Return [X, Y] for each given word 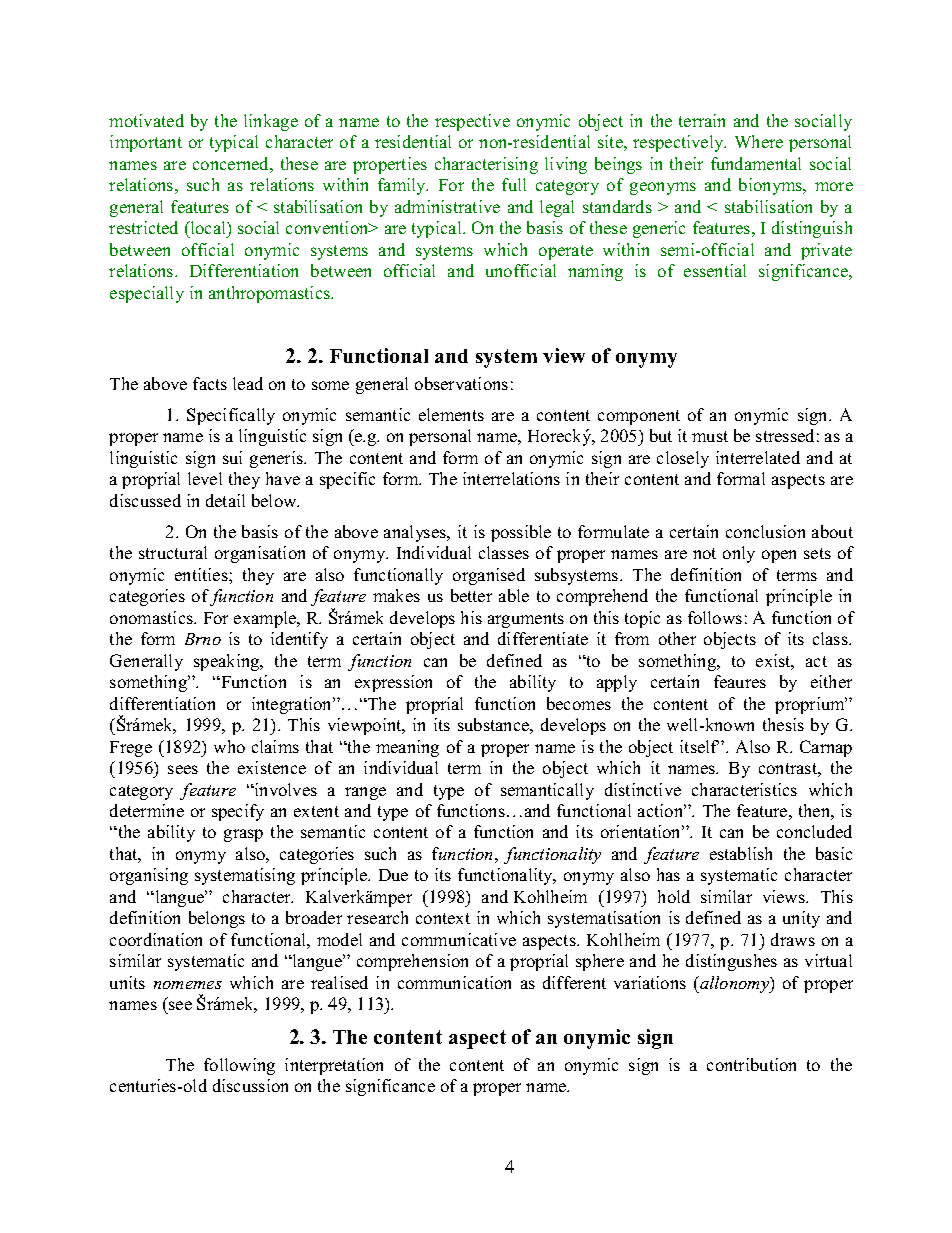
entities [202, 574]
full [514, 184]
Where [759, 141]
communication [454, 982]
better [471, 595]
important [146, 143]
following [239, 1066]
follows [715, 617]
